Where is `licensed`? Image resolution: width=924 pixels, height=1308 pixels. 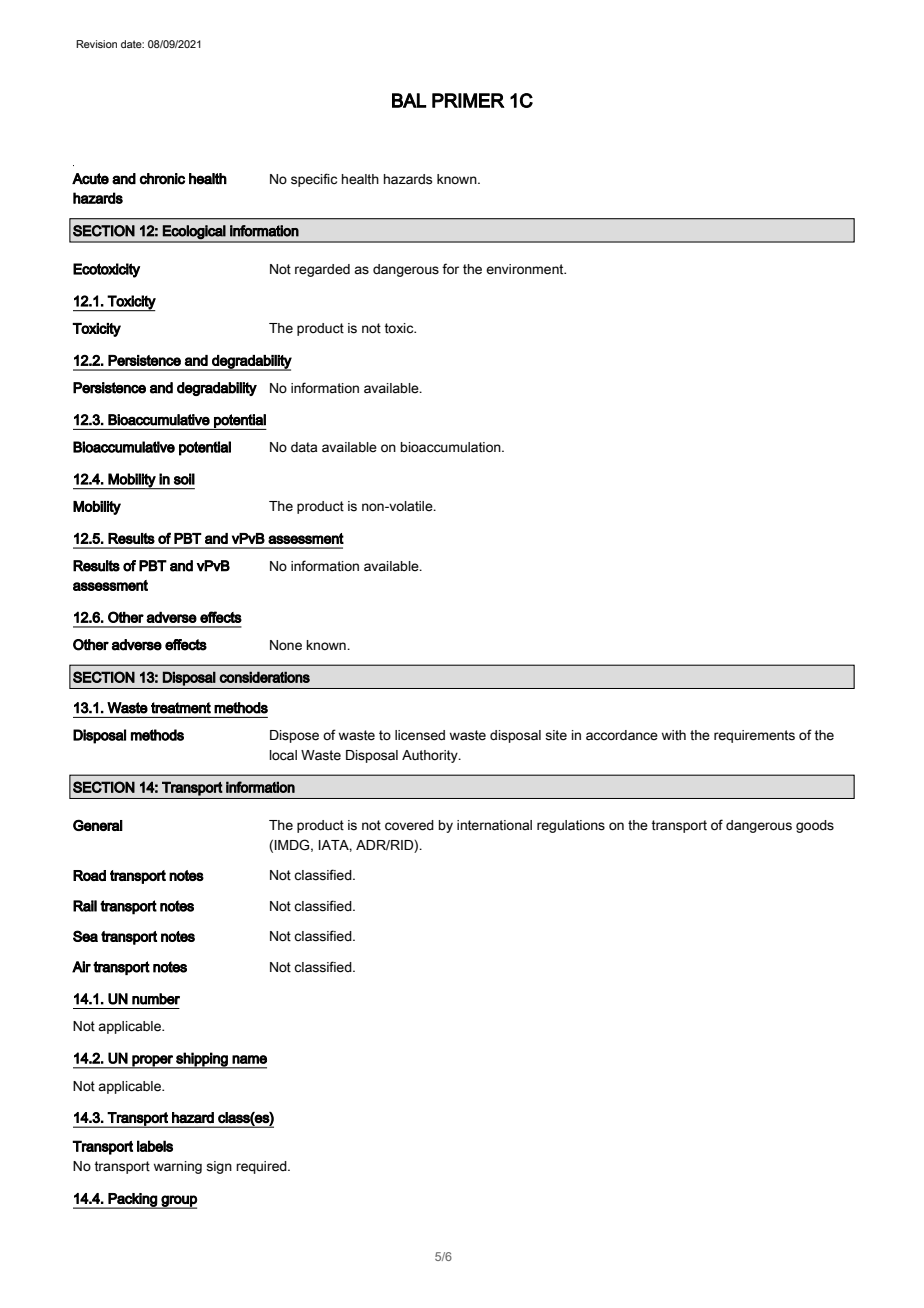
licensed is located at coordinates (420, 735).
